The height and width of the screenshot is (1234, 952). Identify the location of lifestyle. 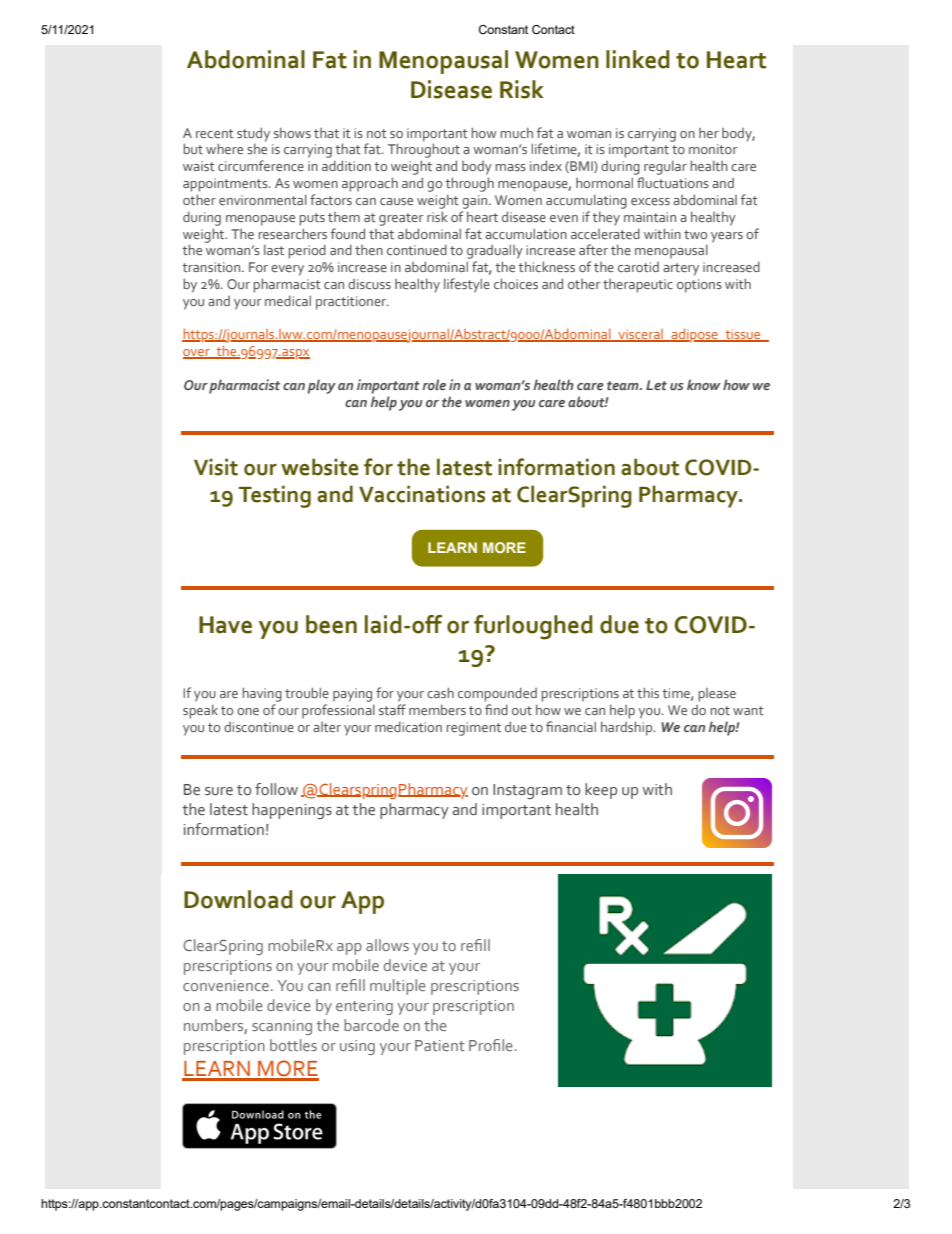
(467, 285).
